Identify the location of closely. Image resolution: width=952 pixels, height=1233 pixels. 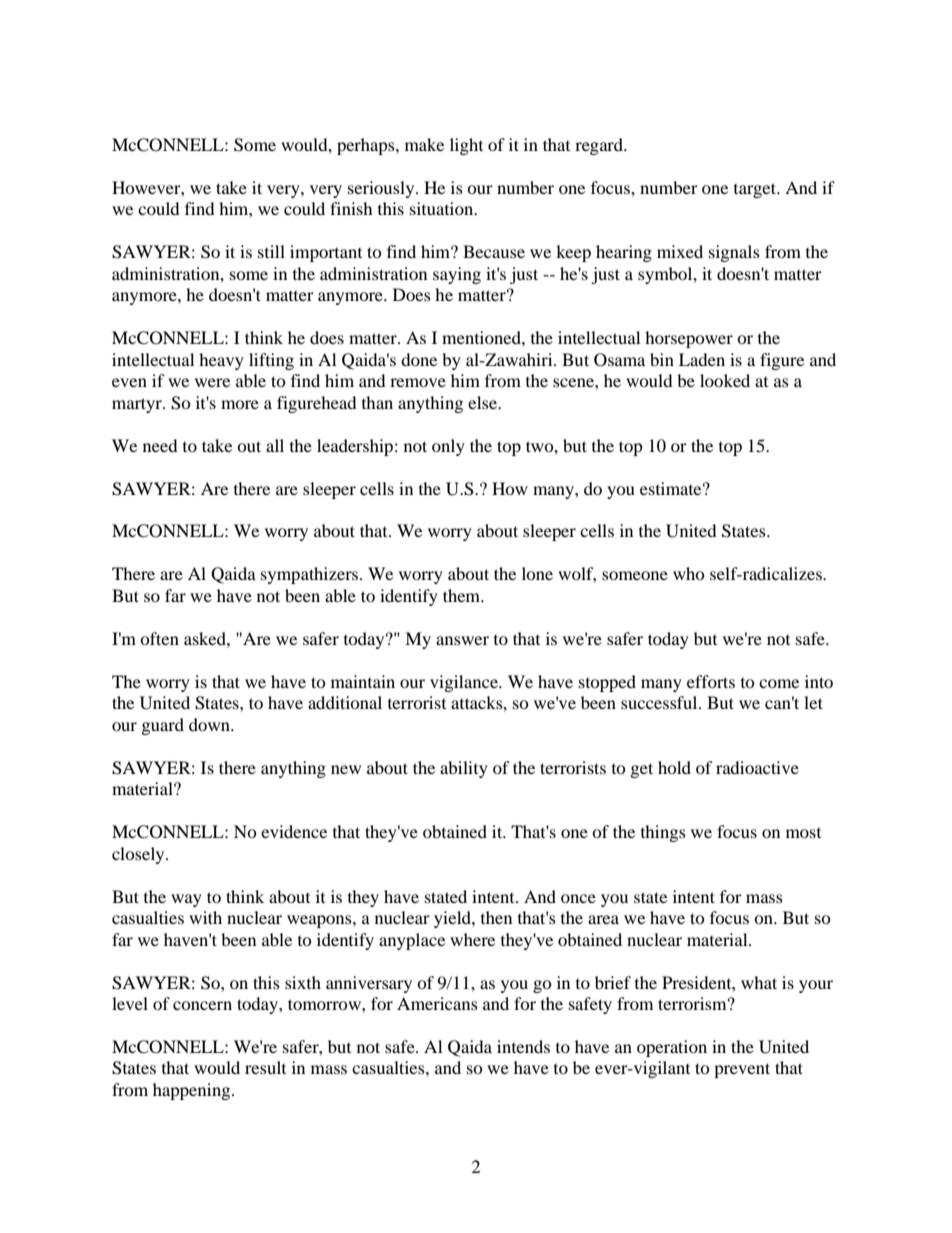
(139, 855).
